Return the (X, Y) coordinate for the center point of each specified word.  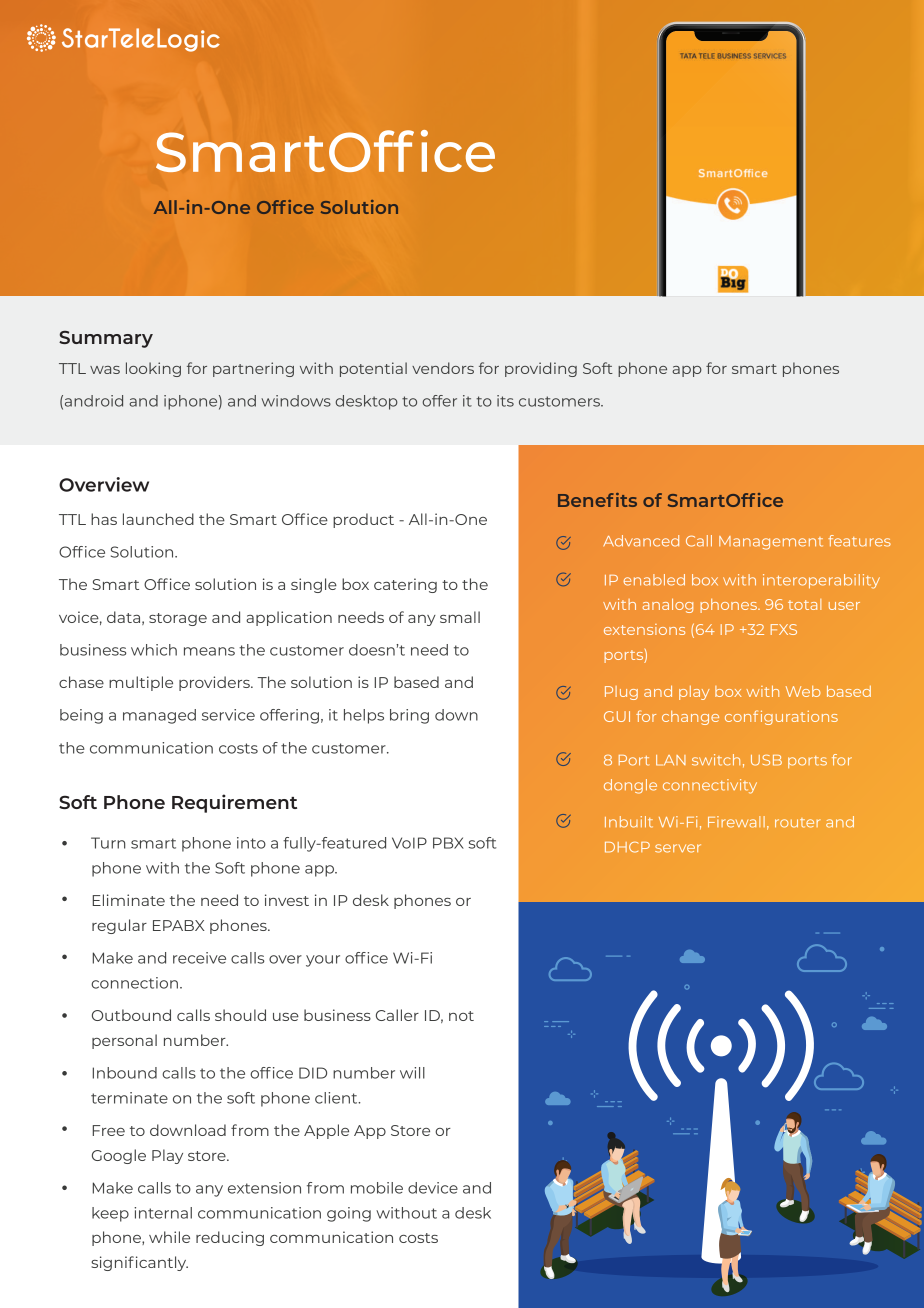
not (461, 1016)
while (169, 1237)
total (804, 604)
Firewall (736, 822)
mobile (377, 1188)
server (678, 848)
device (433, 1188)
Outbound (131, 1015)
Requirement (234, 803)
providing (541, 369)
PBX (448, 843)
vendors (443, 368)
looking (153, 369)
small (460, 617)
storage (178, 619)
